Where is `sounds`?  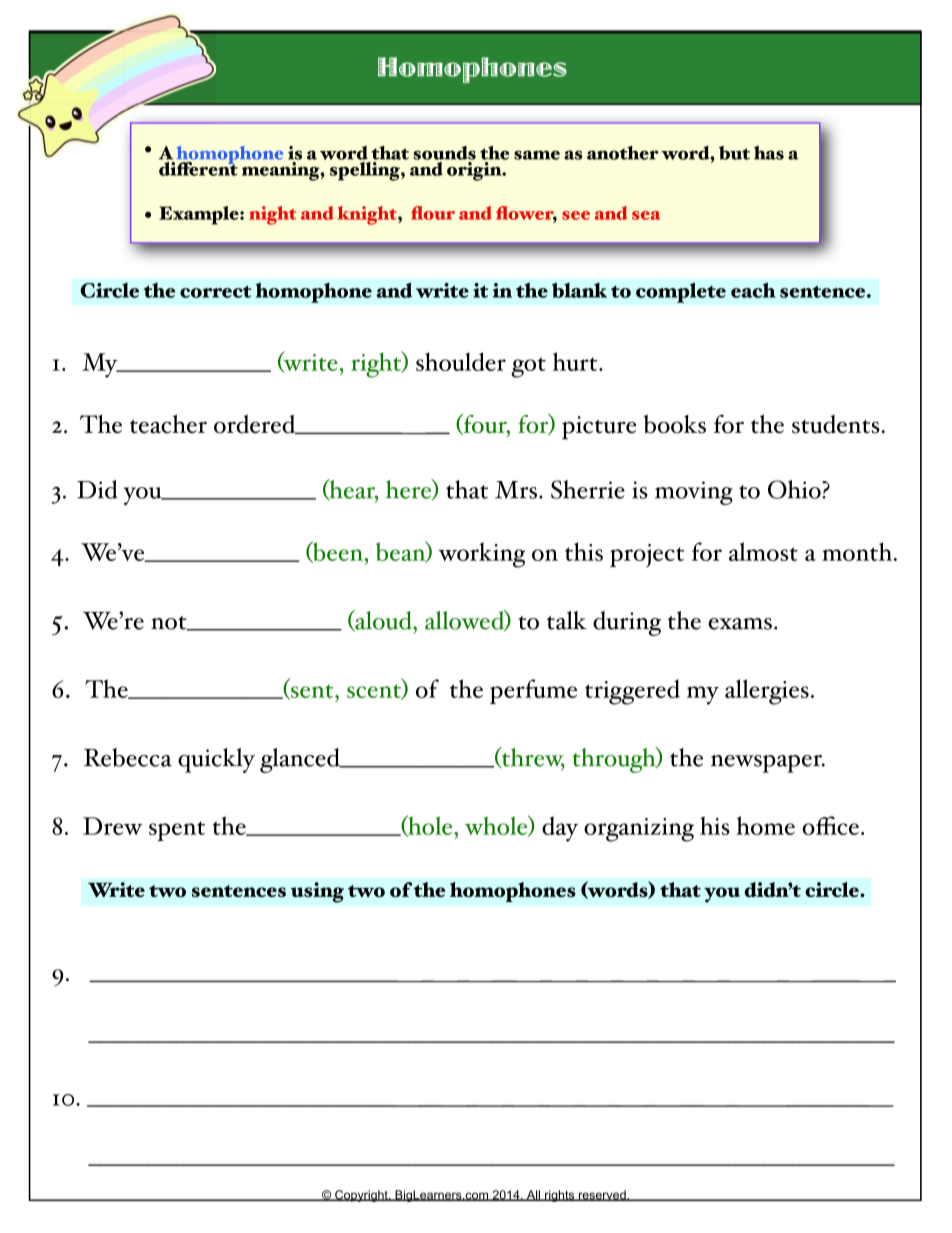 sounds is located at coordinates (444, 153).
